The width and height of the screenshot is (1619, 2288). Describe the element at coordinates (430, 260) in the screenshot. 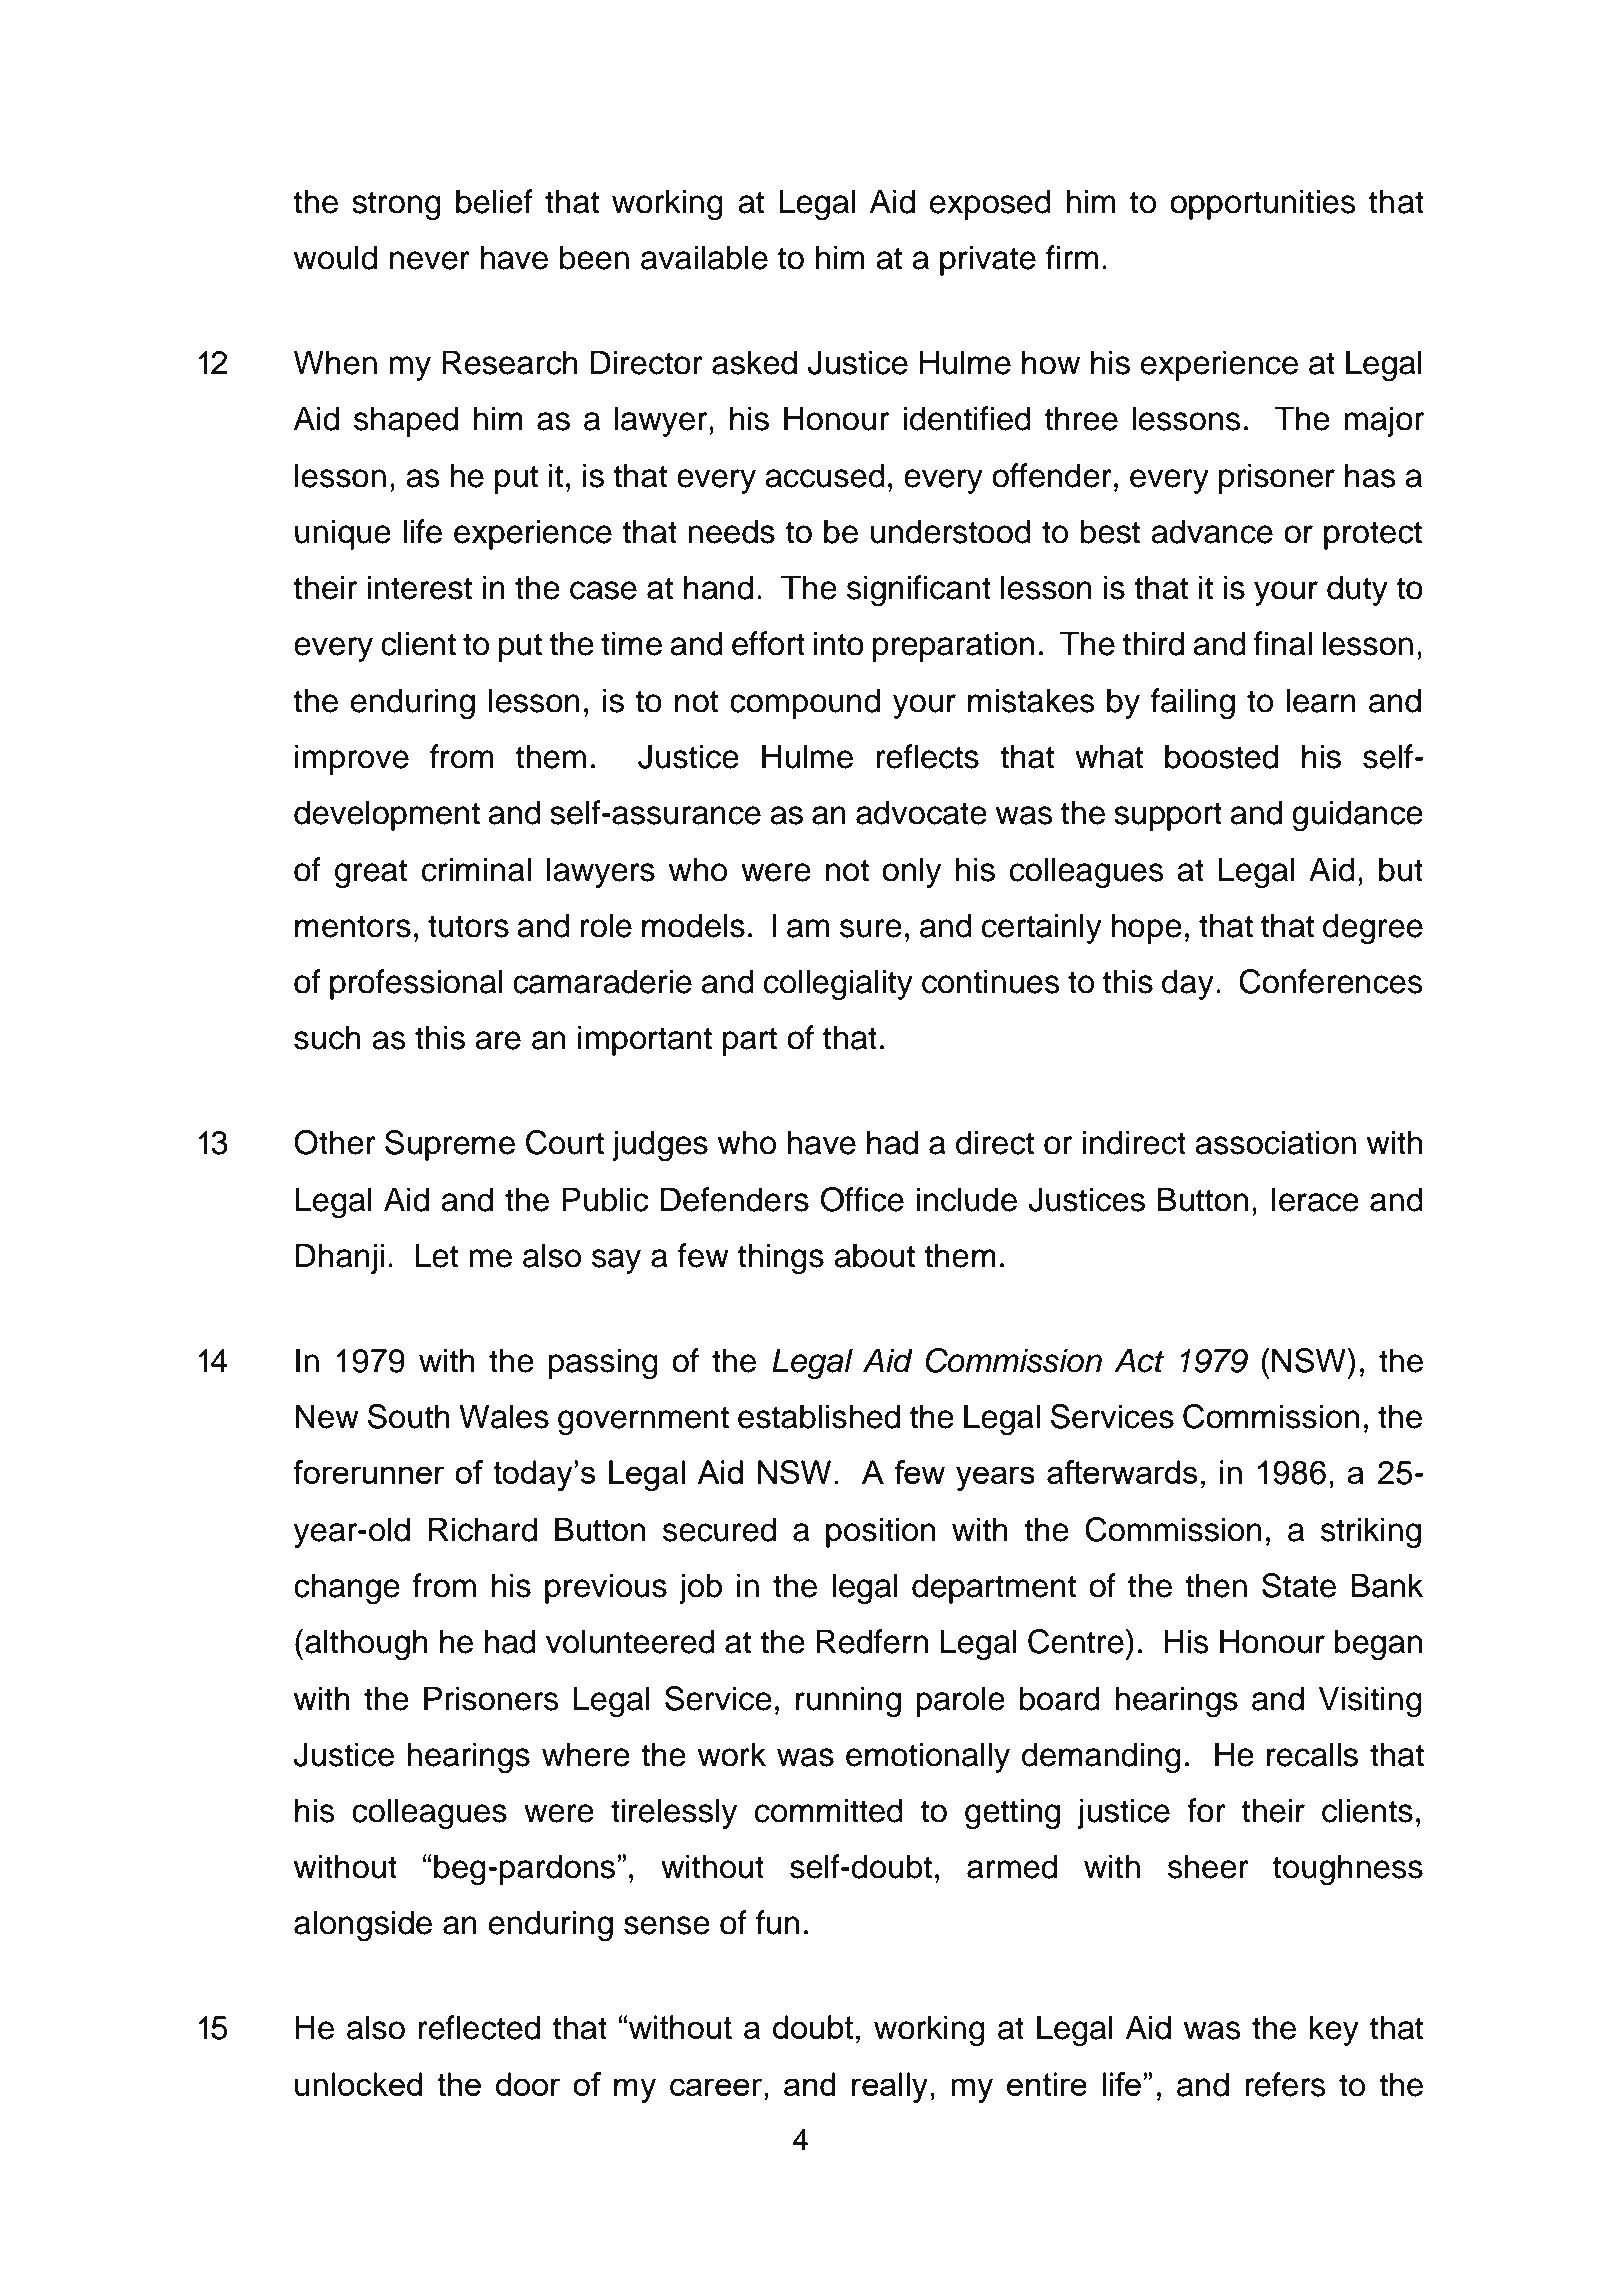

I see `never` at that location.
